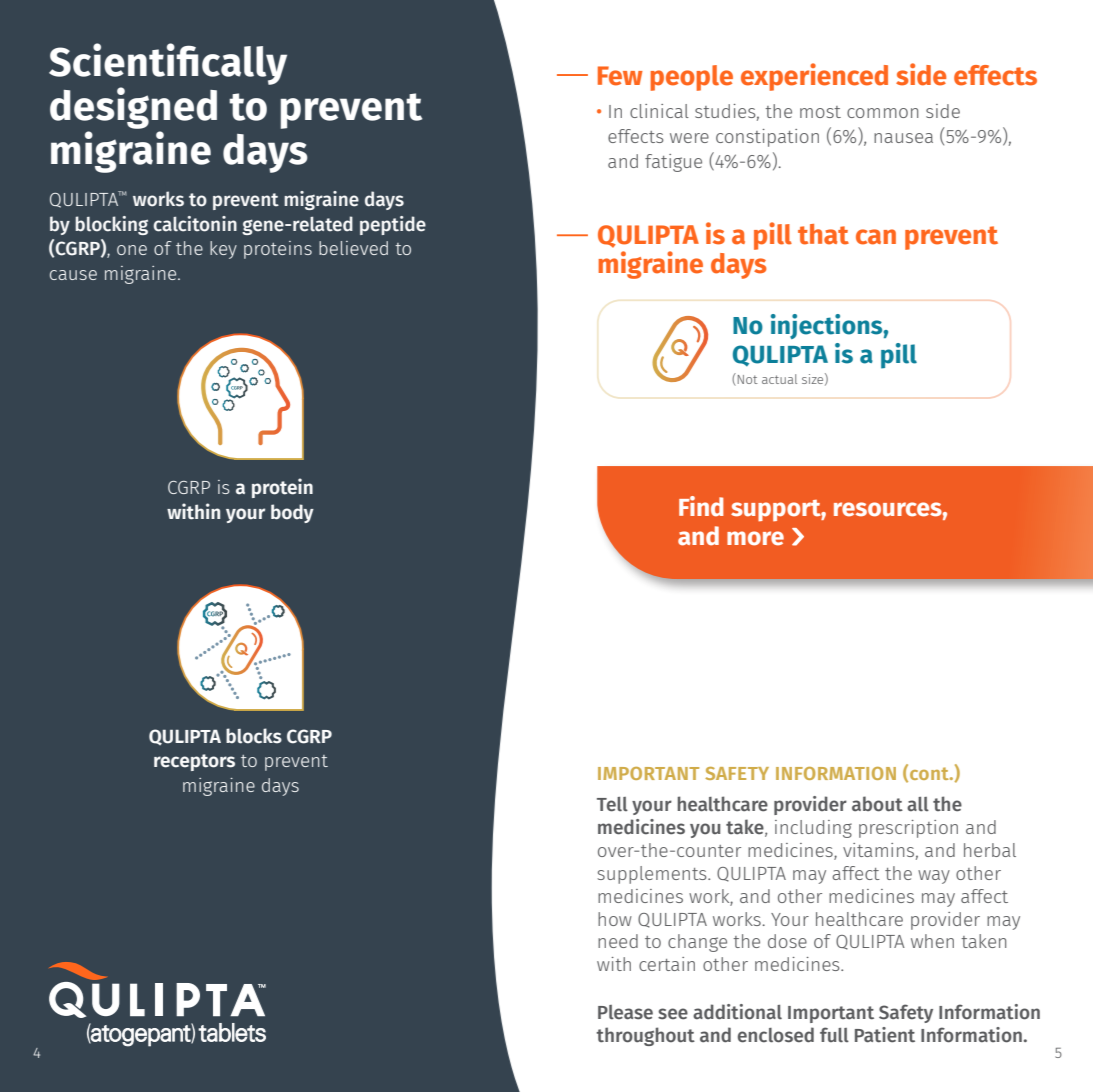 Image resolution: width=1093 pixels, height=1092 pixels. Describe the element at coordinates (133, 108) in the screenshot. I see `designed` at that location.
